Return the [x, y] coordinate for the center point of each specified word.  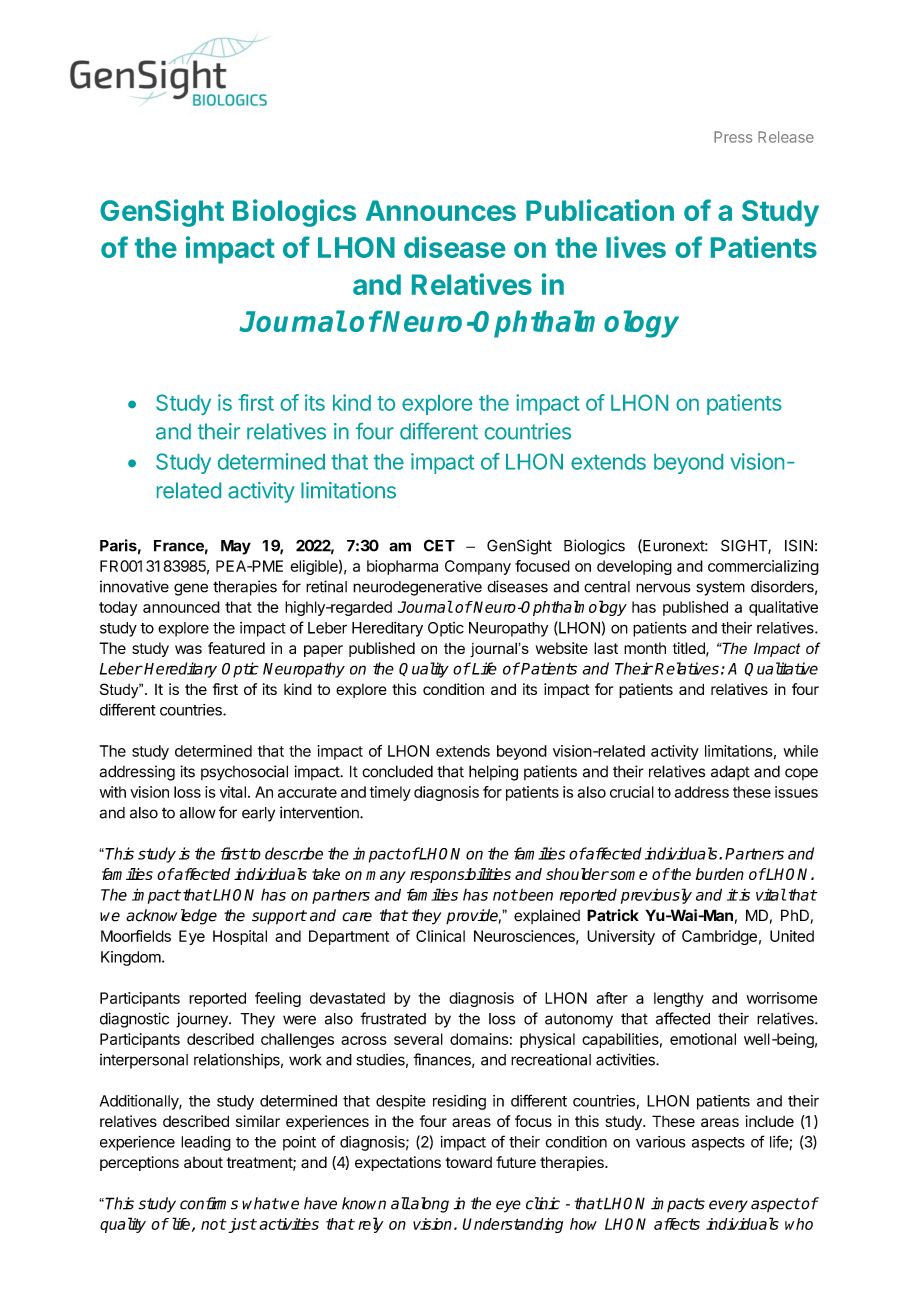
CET [439, 545]
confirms [209, 1203]
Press [733, 137]
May [236, 547]
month [645, 648]
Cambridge [719, 937]
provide [473, 917]
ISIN [799, 545]
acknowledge [171, 917]
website [562, 648]
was [188, 649]
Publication [600, 210]
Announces [441, 210]
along [429, 1205]
